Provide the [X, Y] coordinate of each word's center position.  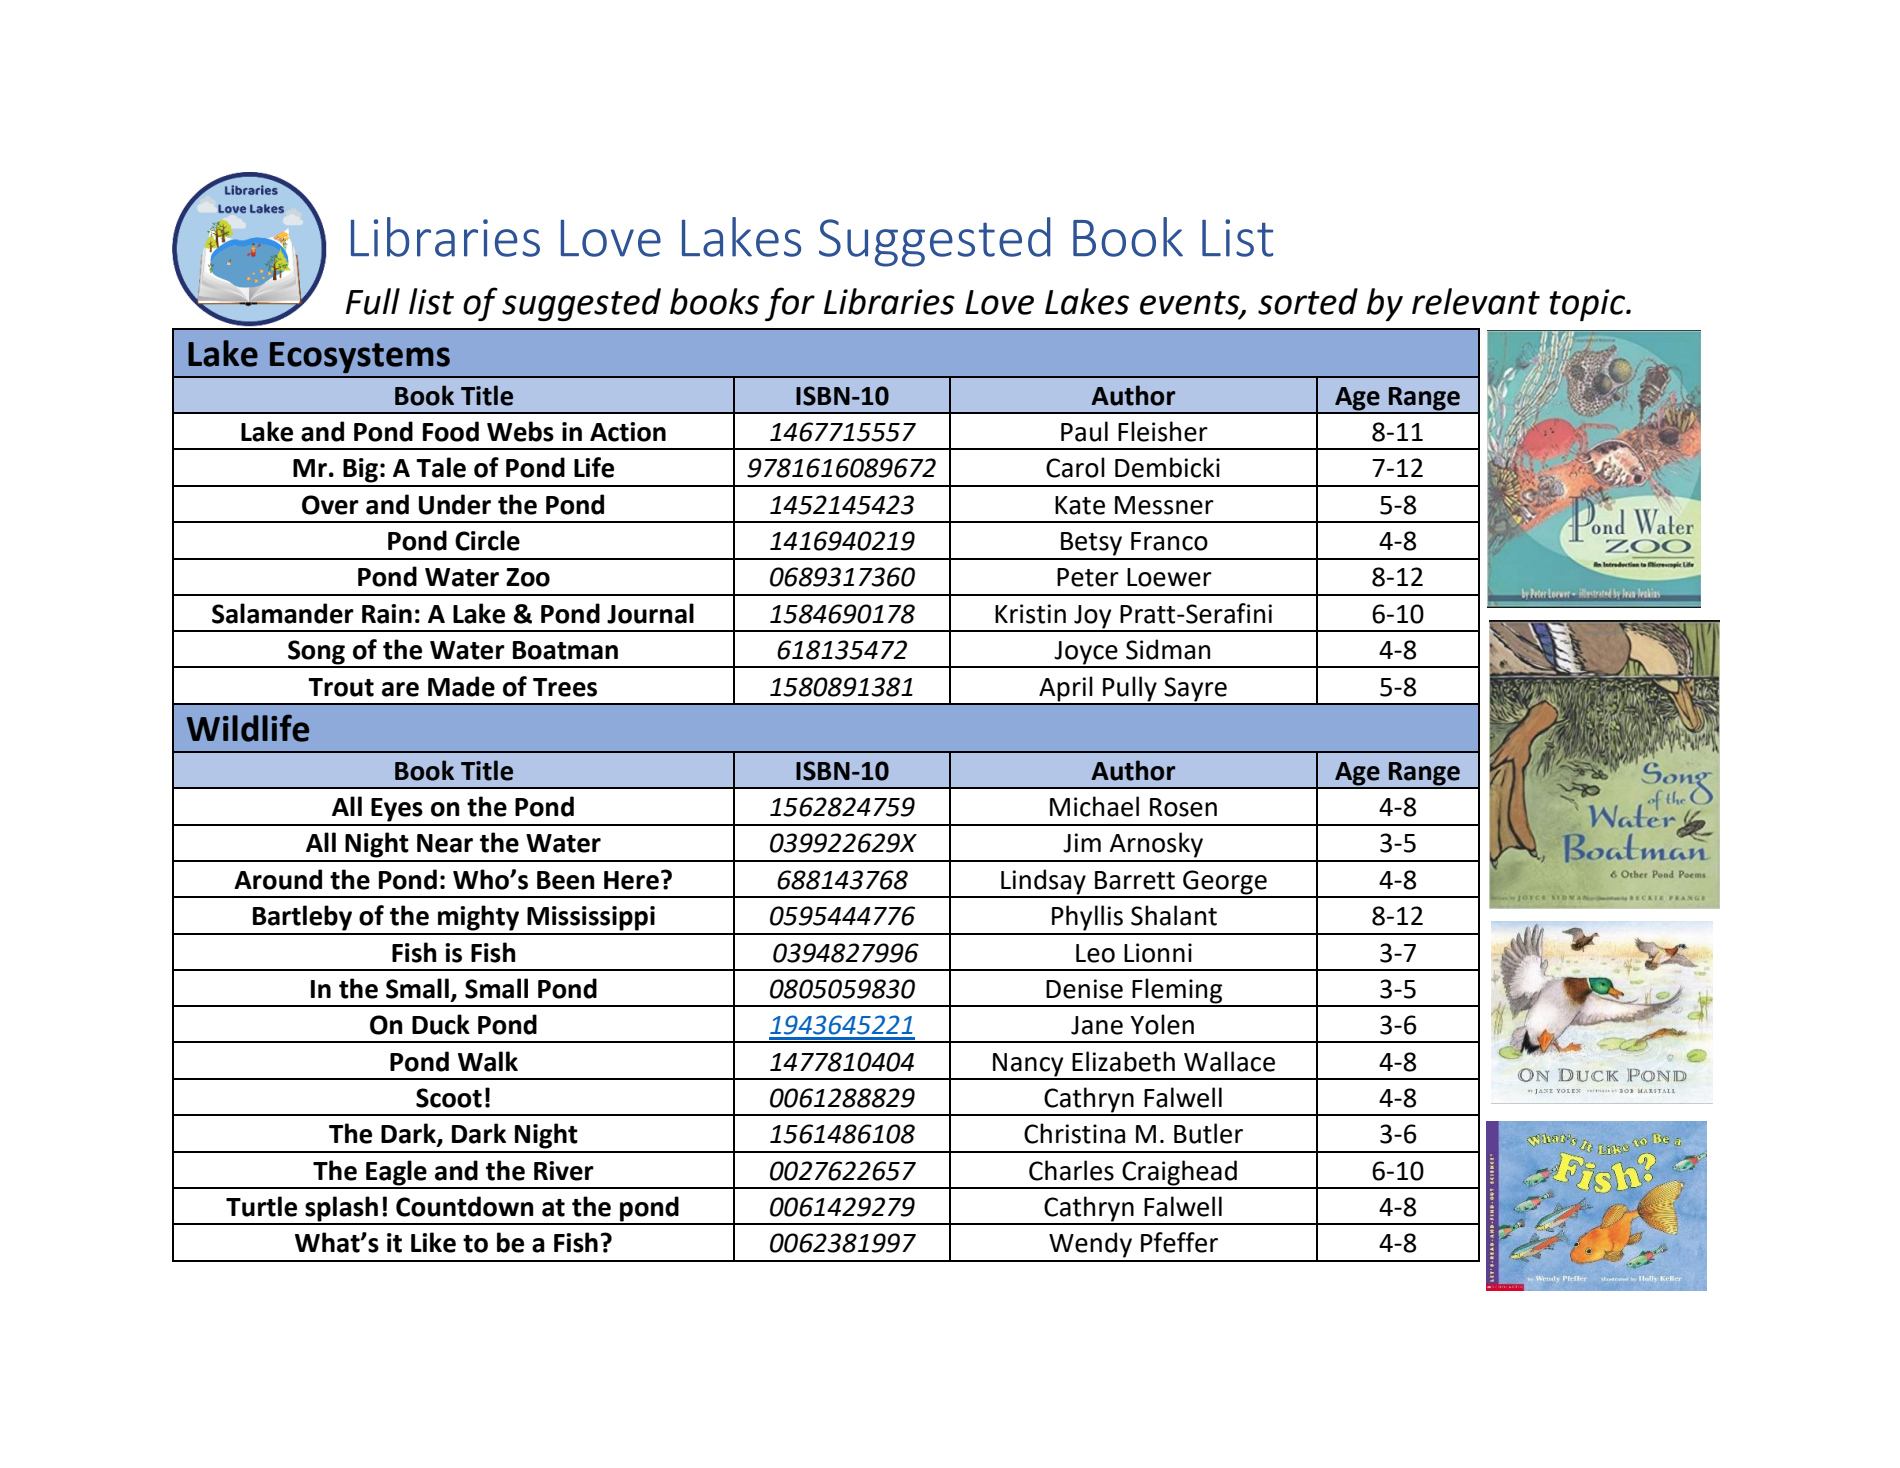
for [790, 304]
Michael [1094, 806]
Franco [1169, 541]
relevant [1476, 301]
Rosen [1183, 807]
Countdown [465, 1206]
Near [445, 843]
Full [373, 301]
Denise [1084, 989]
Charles [1071, 1170]
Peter [1088, 577]
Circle [487, 540]
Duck [441, 1024]
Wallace [1229, 1061]
